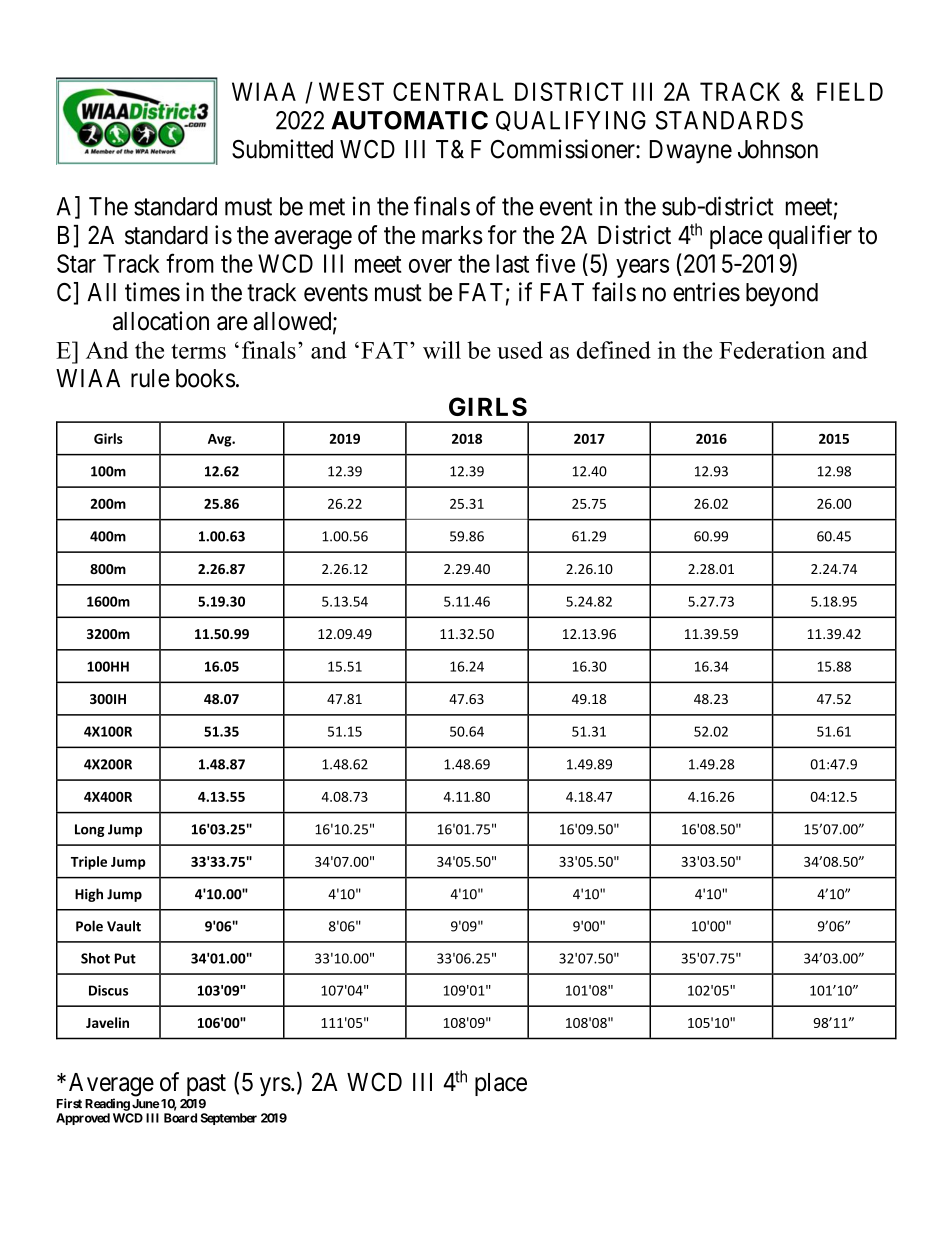  Describe the element at coordinates (124, 926) in the document. I see `Vault` at that location.
